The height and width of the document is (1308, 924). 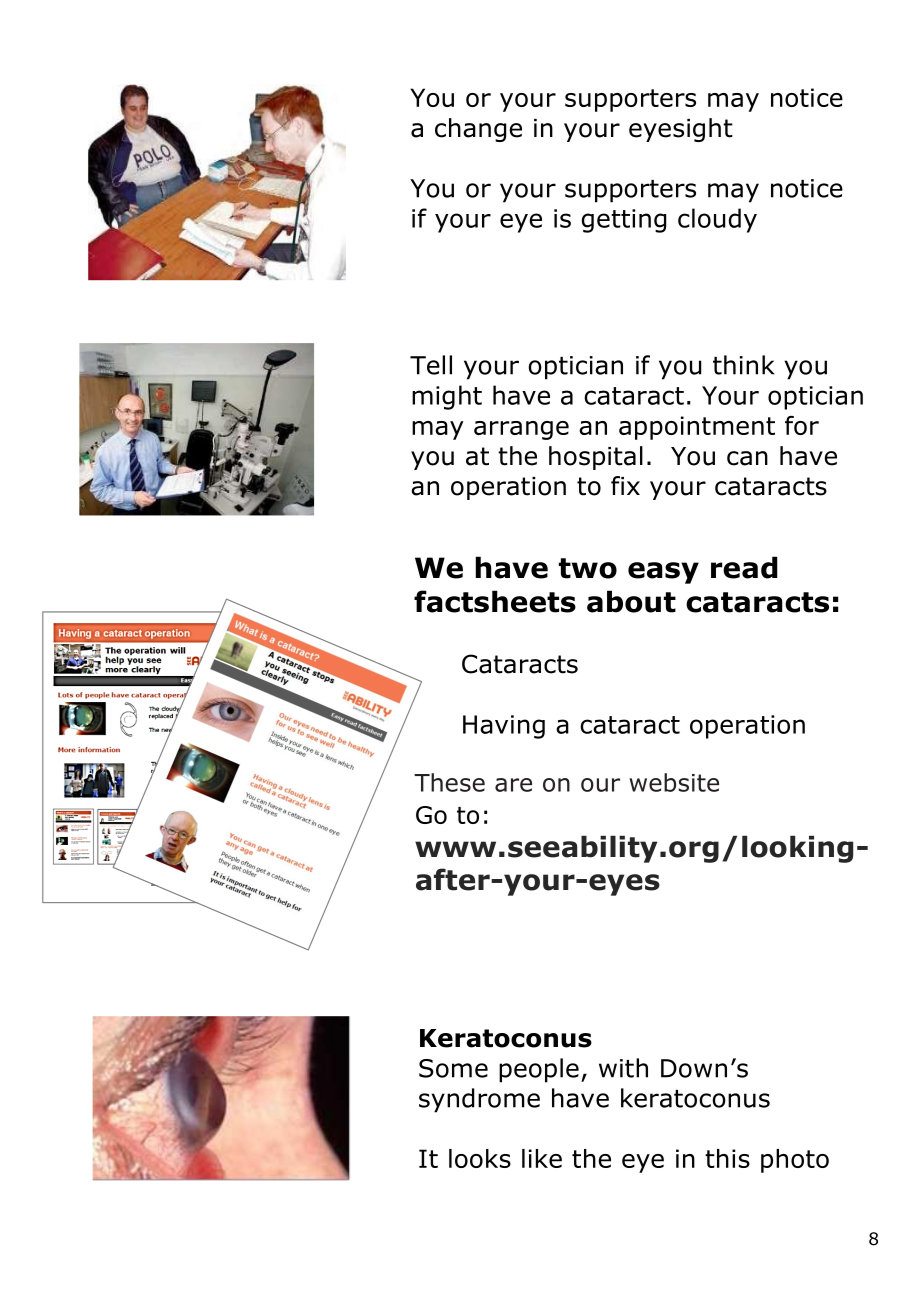 What do you see at coordinates (744, 567) in the document?
I see `read` at bounding box center [744, 567].
